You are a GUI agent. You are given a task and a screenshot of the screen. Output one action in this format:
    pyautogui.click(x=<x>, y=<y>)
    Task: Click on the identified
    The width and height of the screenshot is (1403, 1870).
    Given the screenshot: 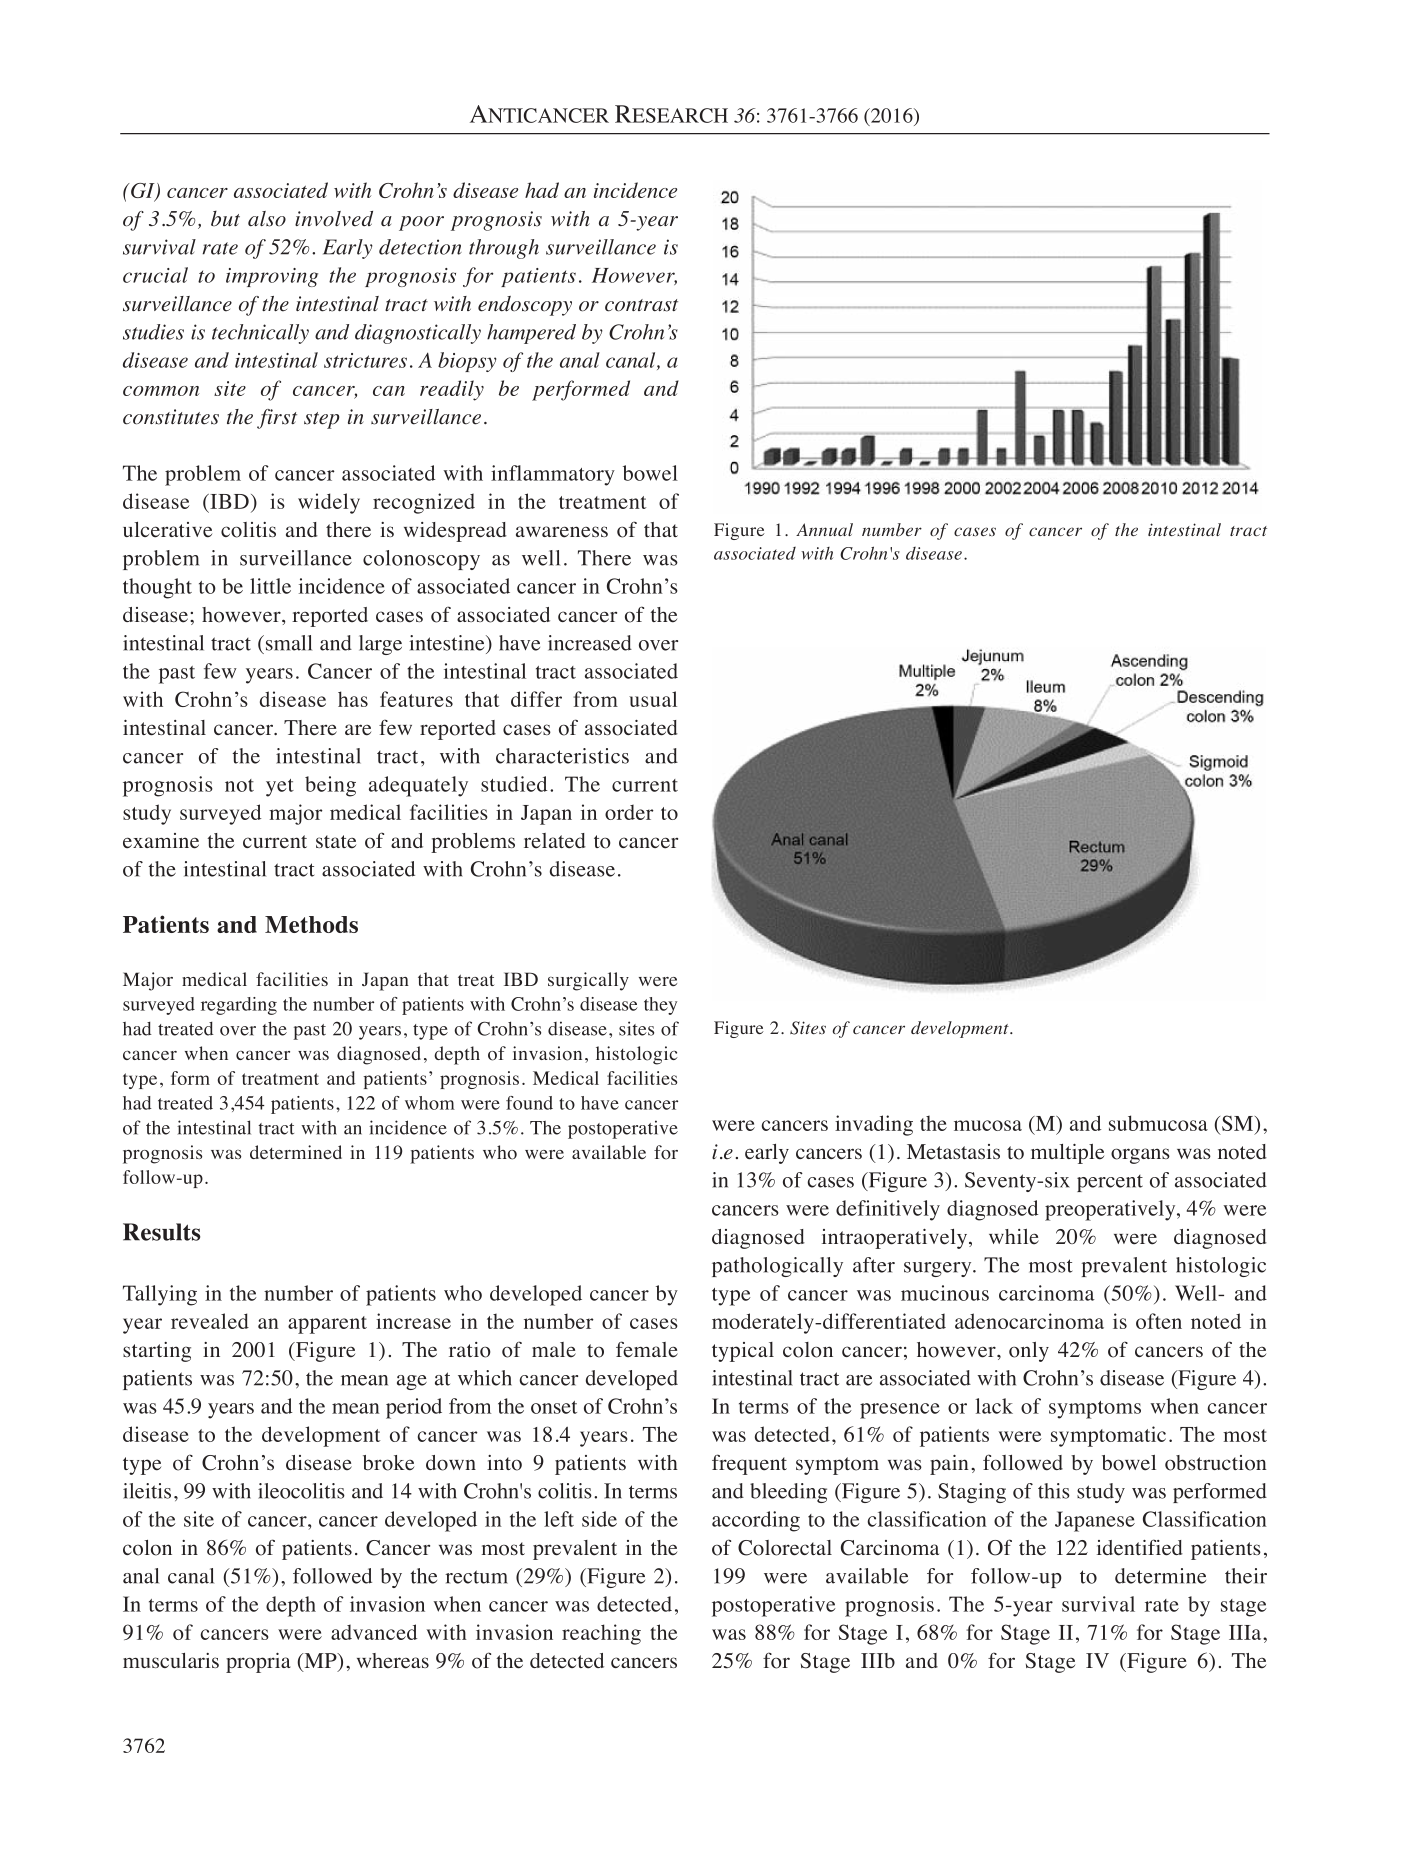 What is the action you would take?
    pyautogui.click(x=1140, y=1547)
